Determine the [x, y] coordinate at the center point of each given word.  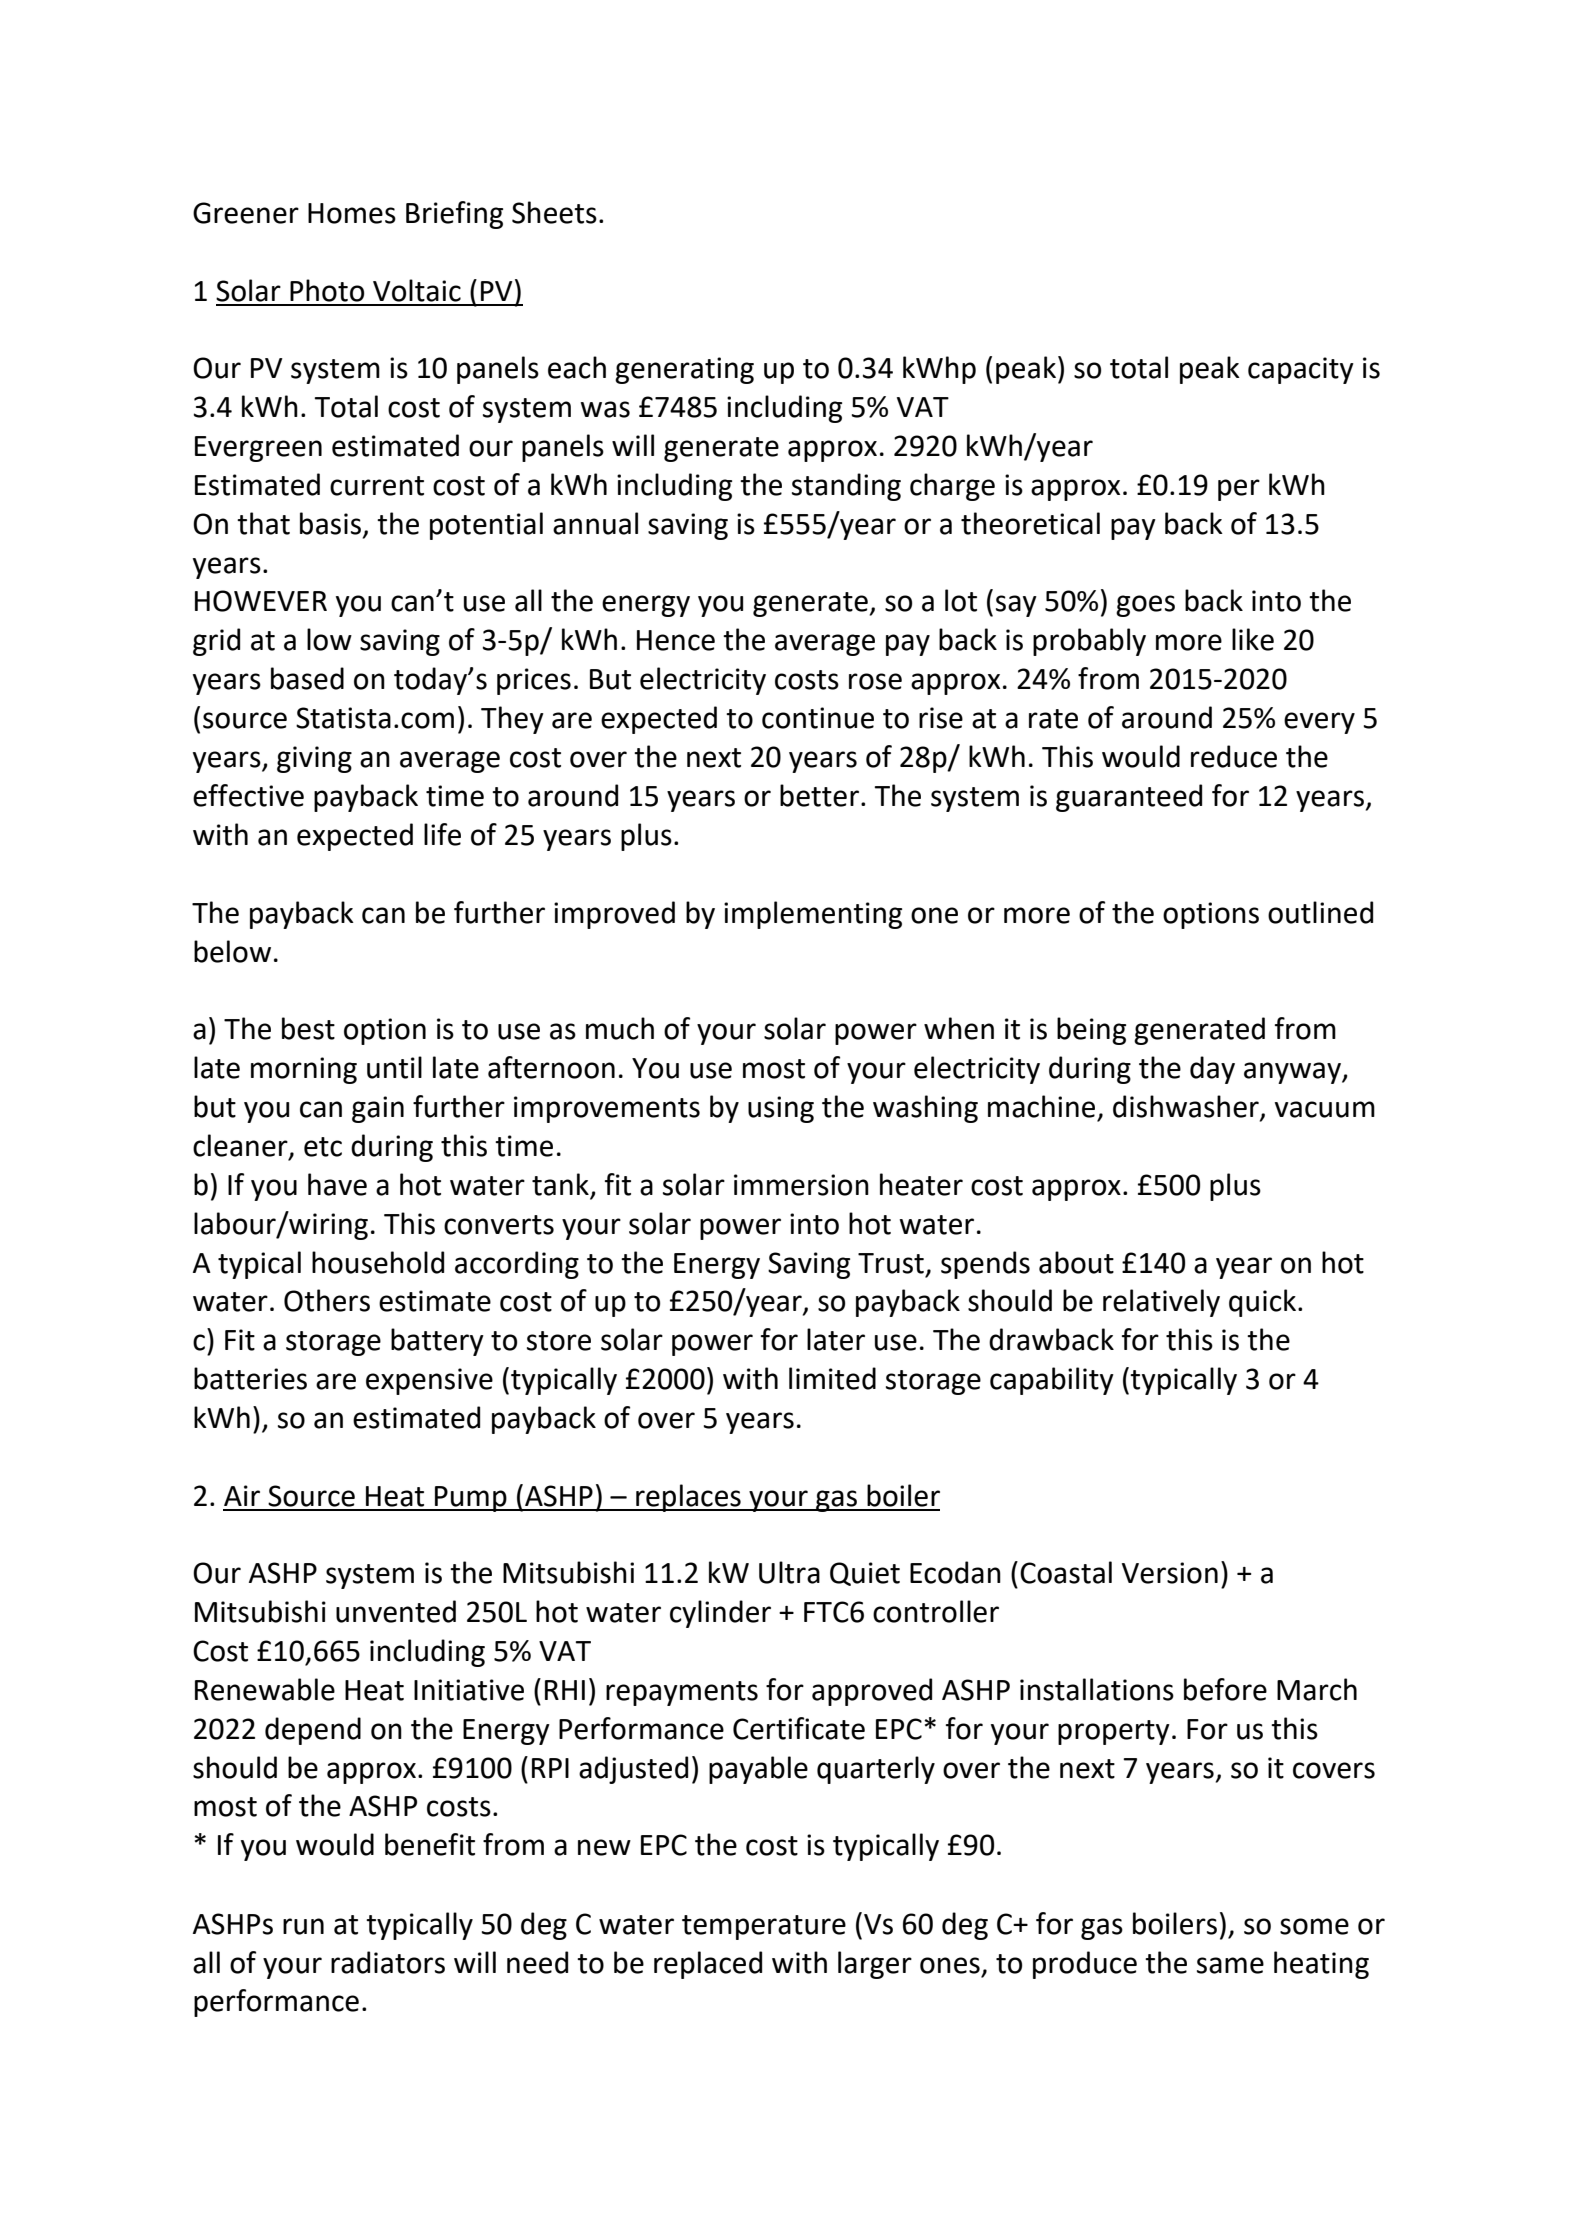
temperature [764, 1927]
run [303, 1926]
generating [684, 370]
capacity [1301, 370]
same [1230, 1965]
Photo [327, 290]
